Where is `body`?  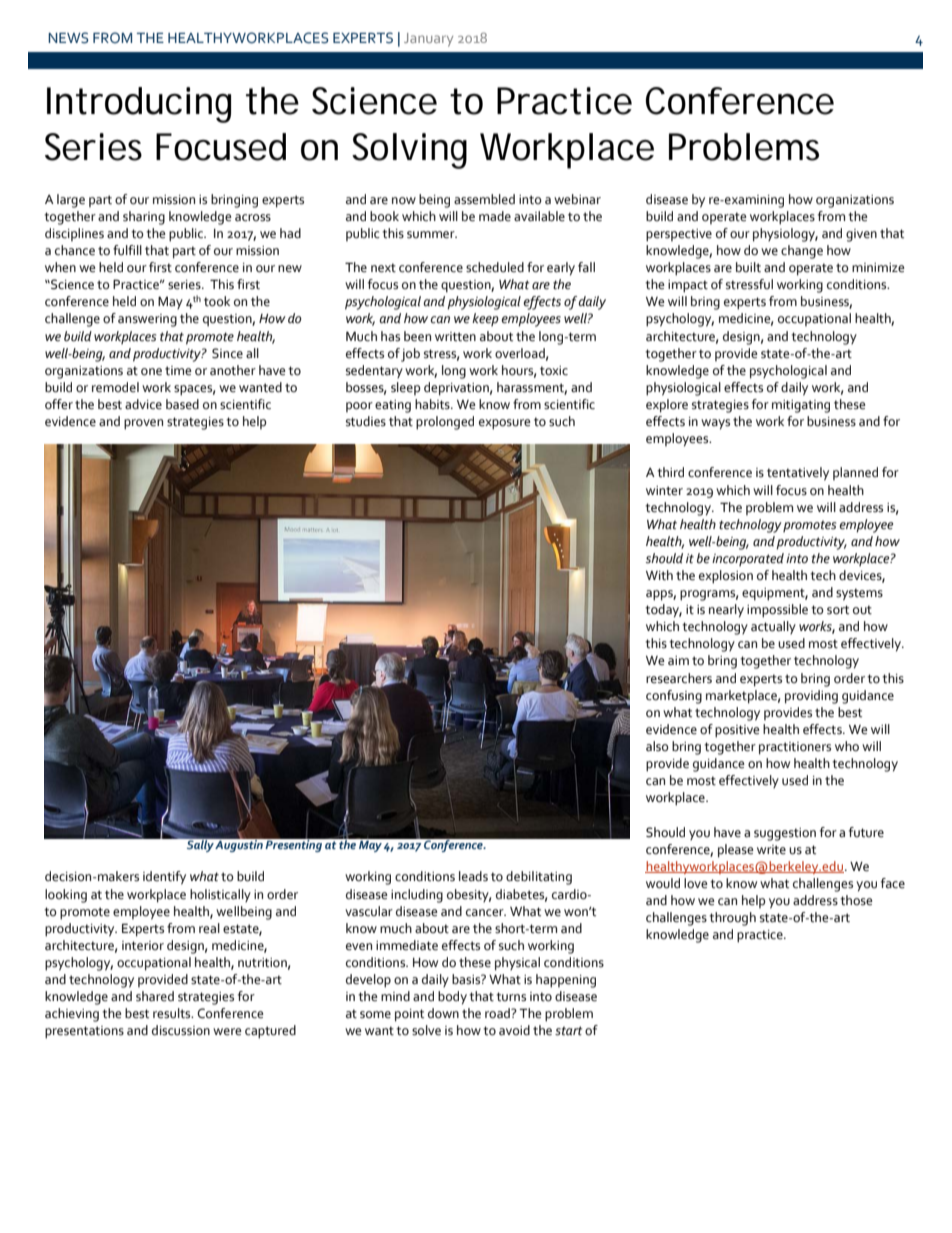 body is located at coordinates (452, 998).
